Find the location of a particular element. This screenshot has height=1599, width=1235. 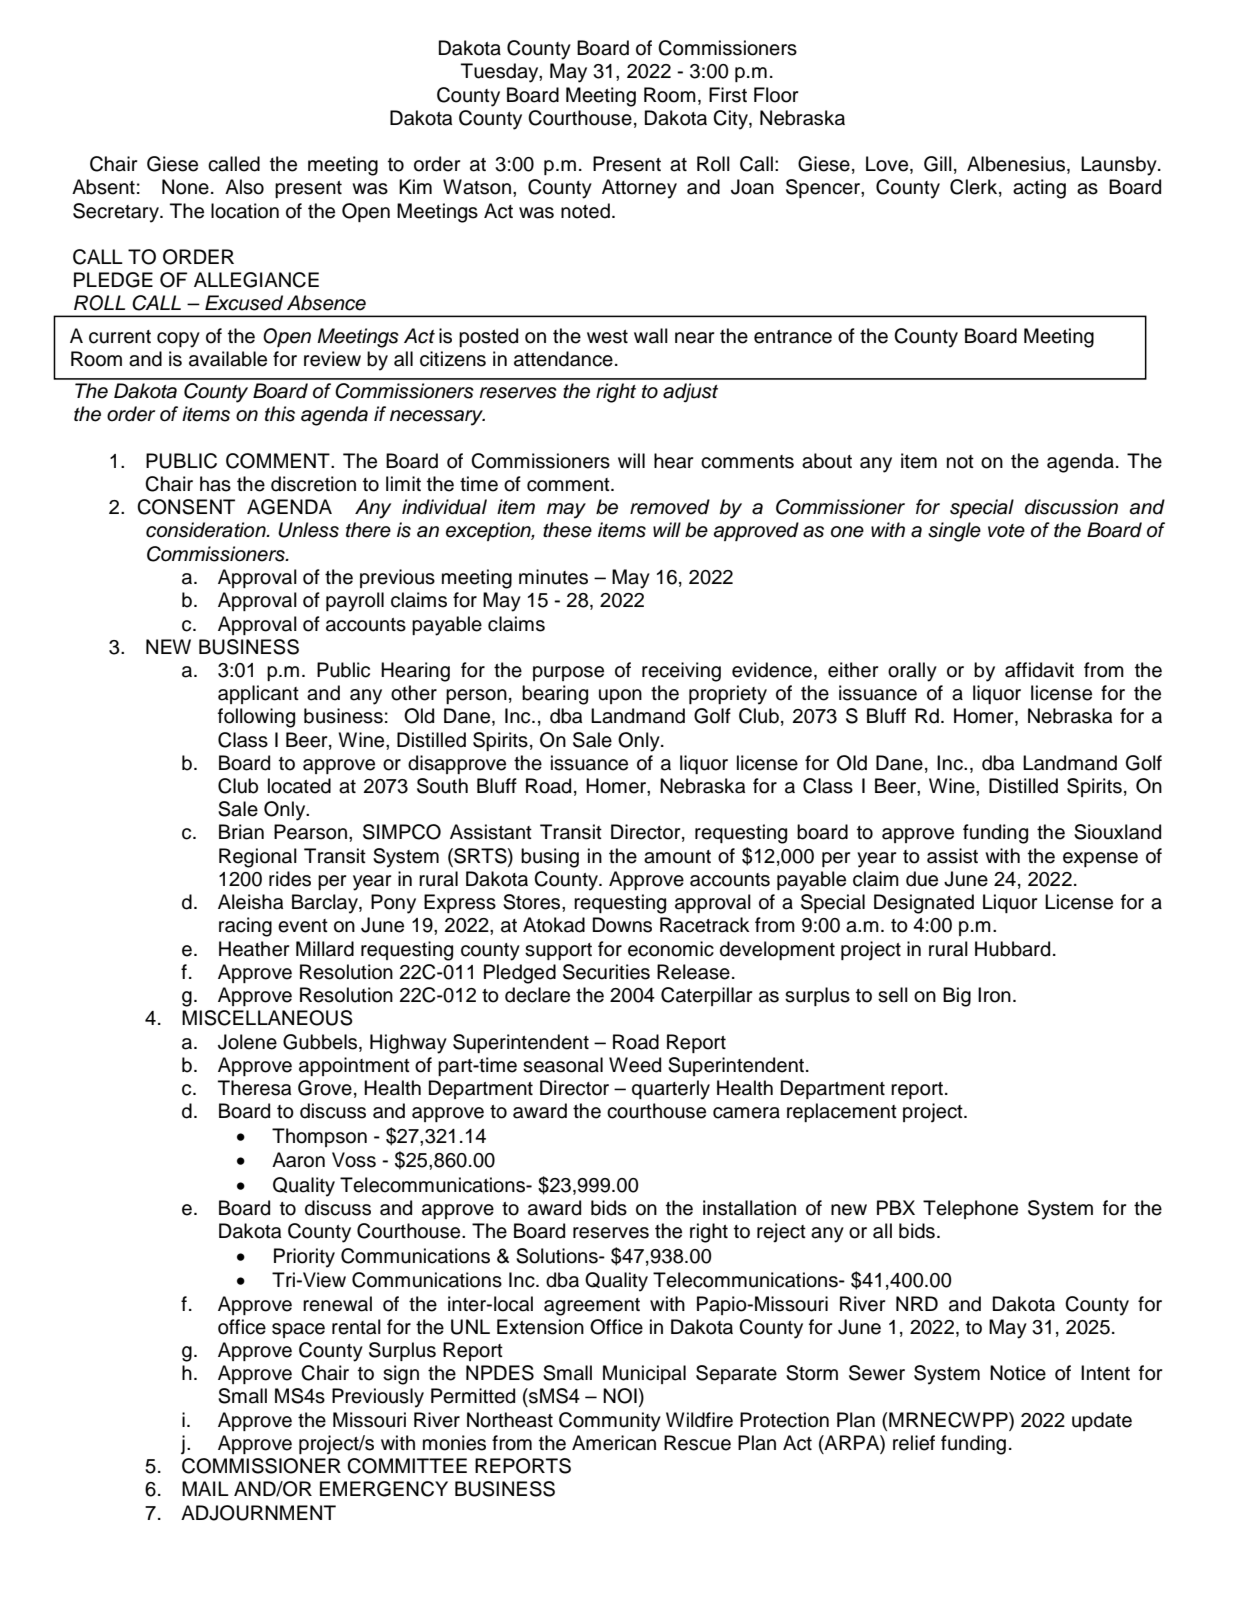

Gill is located at coordinates (938, 164).
